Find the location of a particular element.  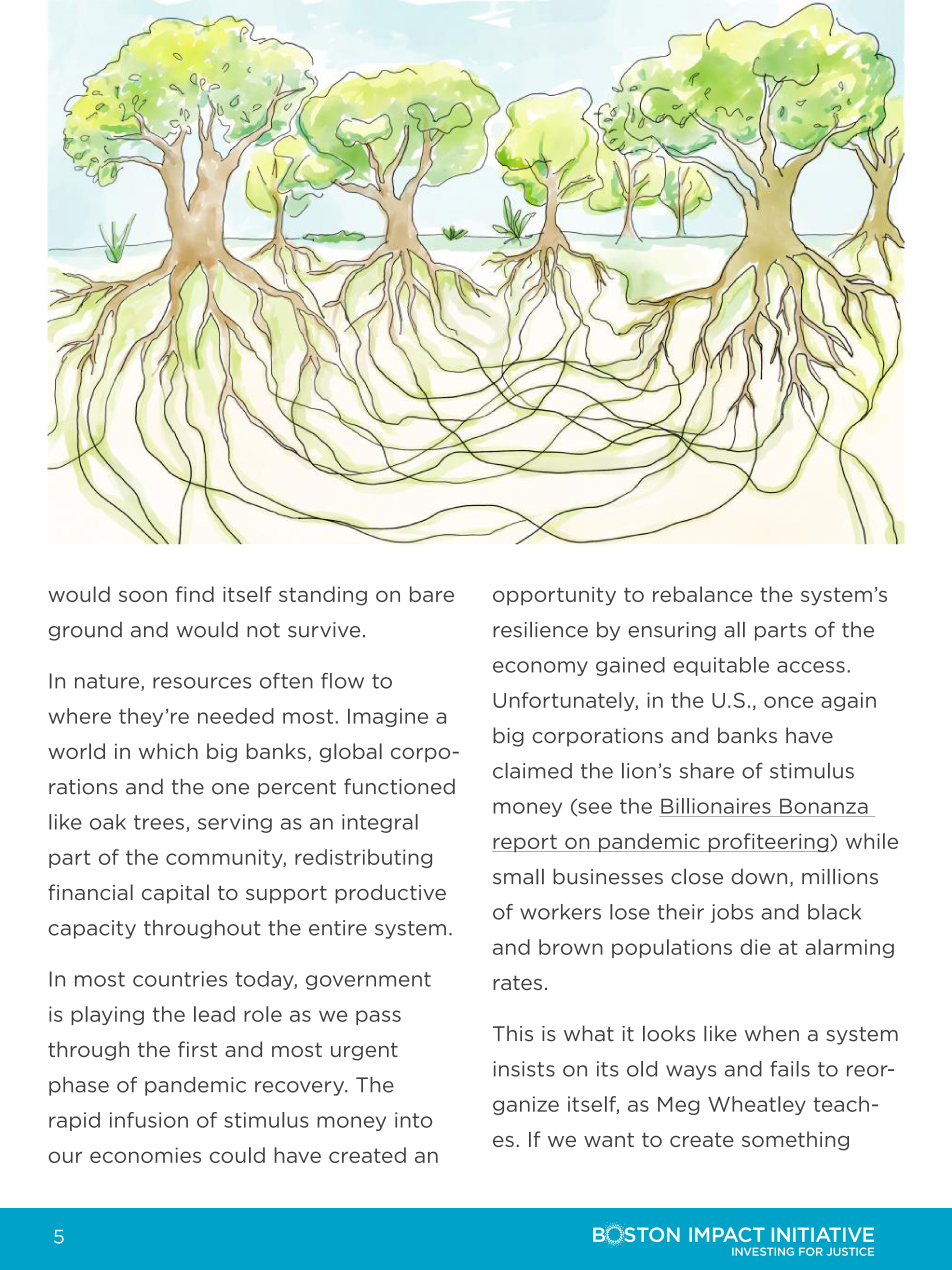

into is located at coordinates (413, 1120).
